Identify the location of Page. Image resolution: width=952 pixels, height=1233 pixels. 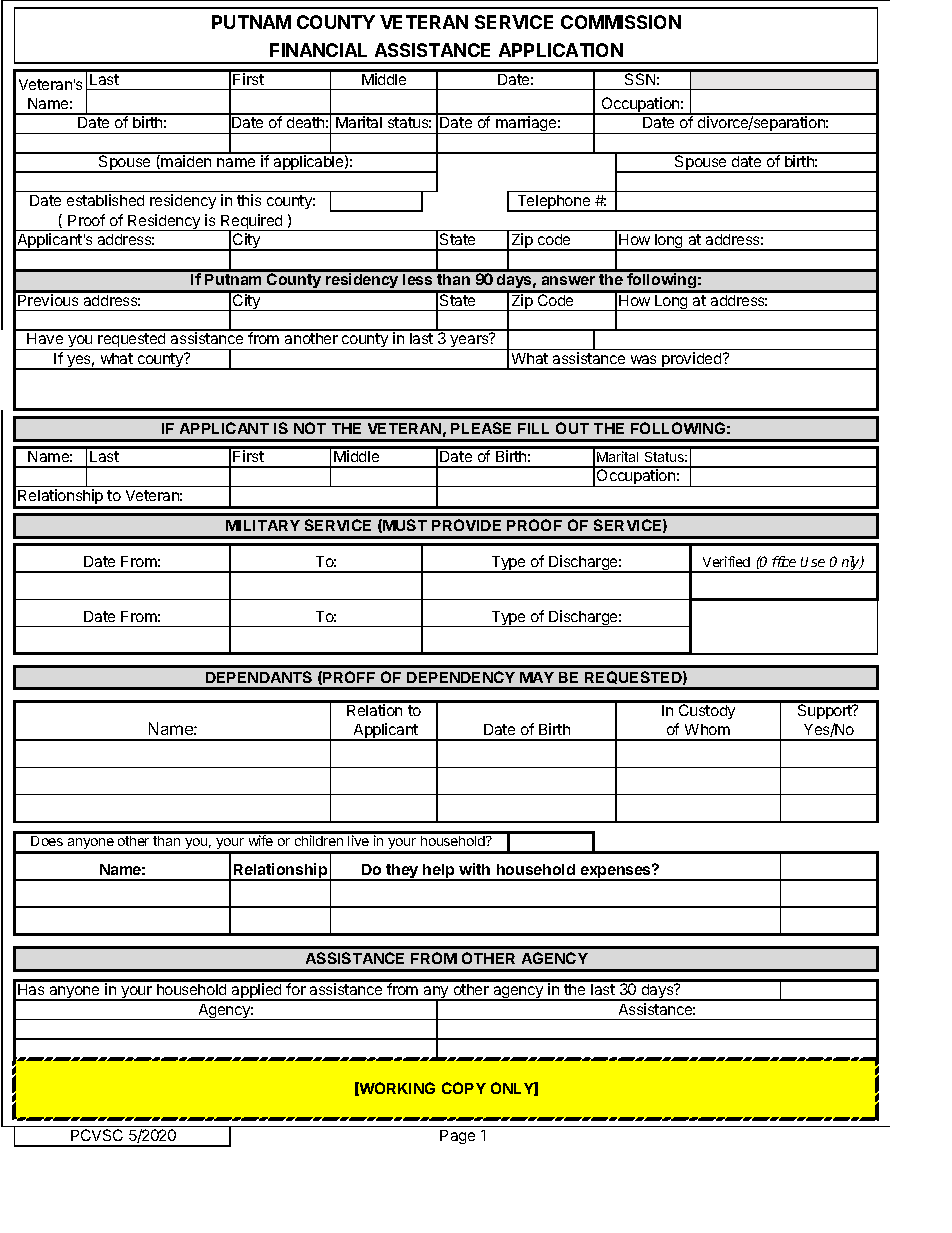
(457, 1137).
